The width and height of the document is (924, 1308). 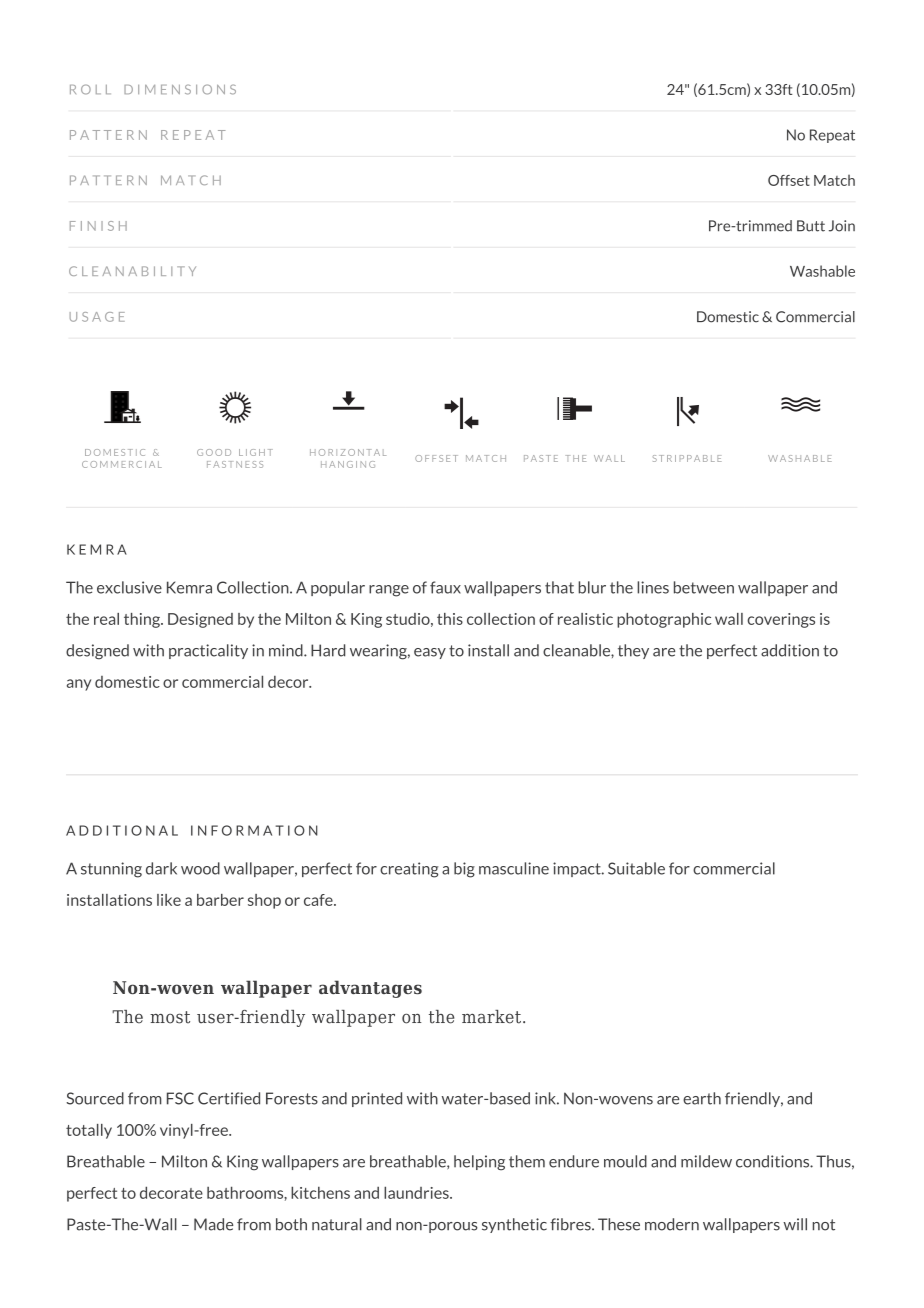 What do you see at coordinates (795, 1224) in the document?
I see `will` at bounding box center [795, 1224].
